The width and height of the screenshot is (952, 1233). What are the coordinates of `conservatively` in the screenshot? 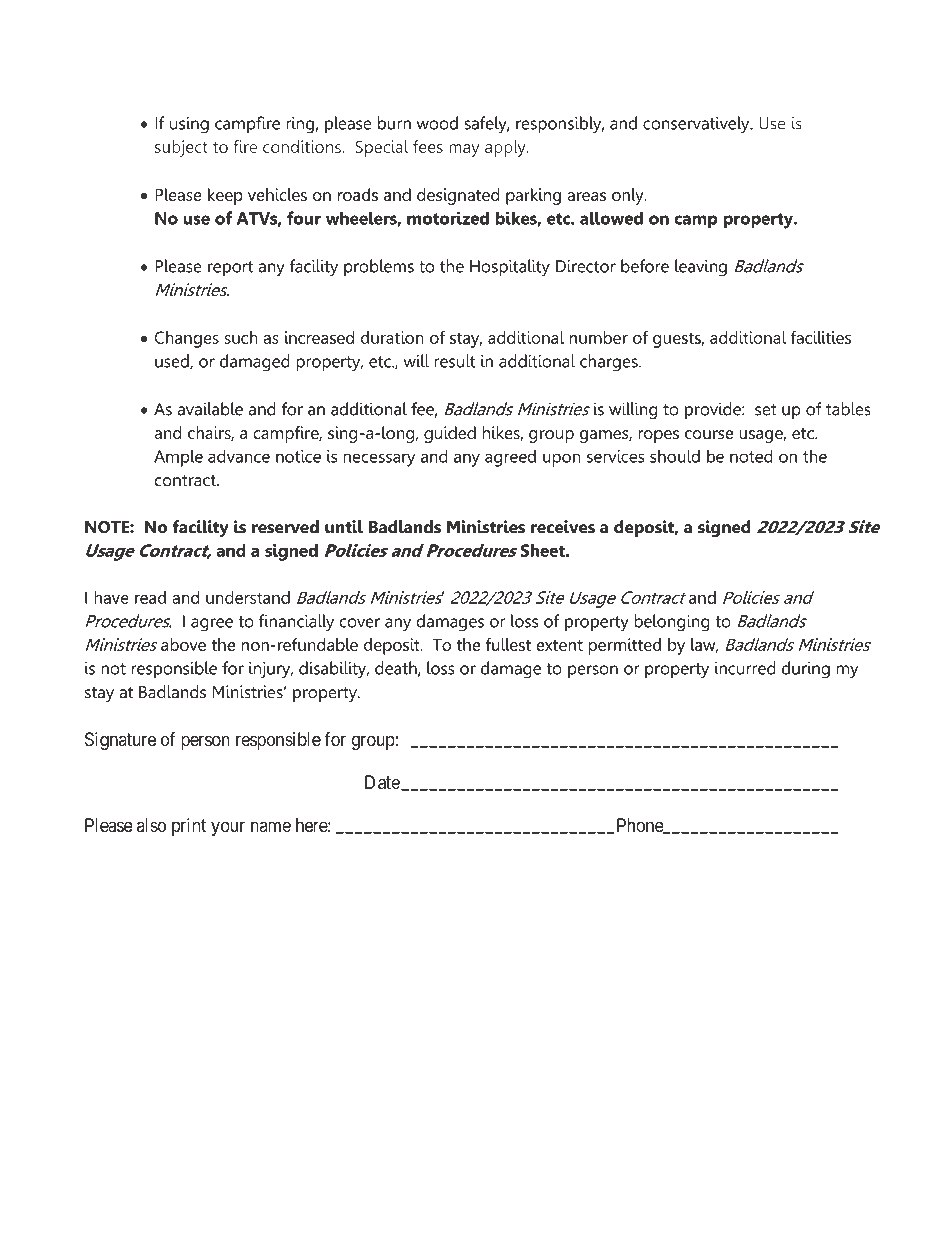 It's located at (697, 125).
